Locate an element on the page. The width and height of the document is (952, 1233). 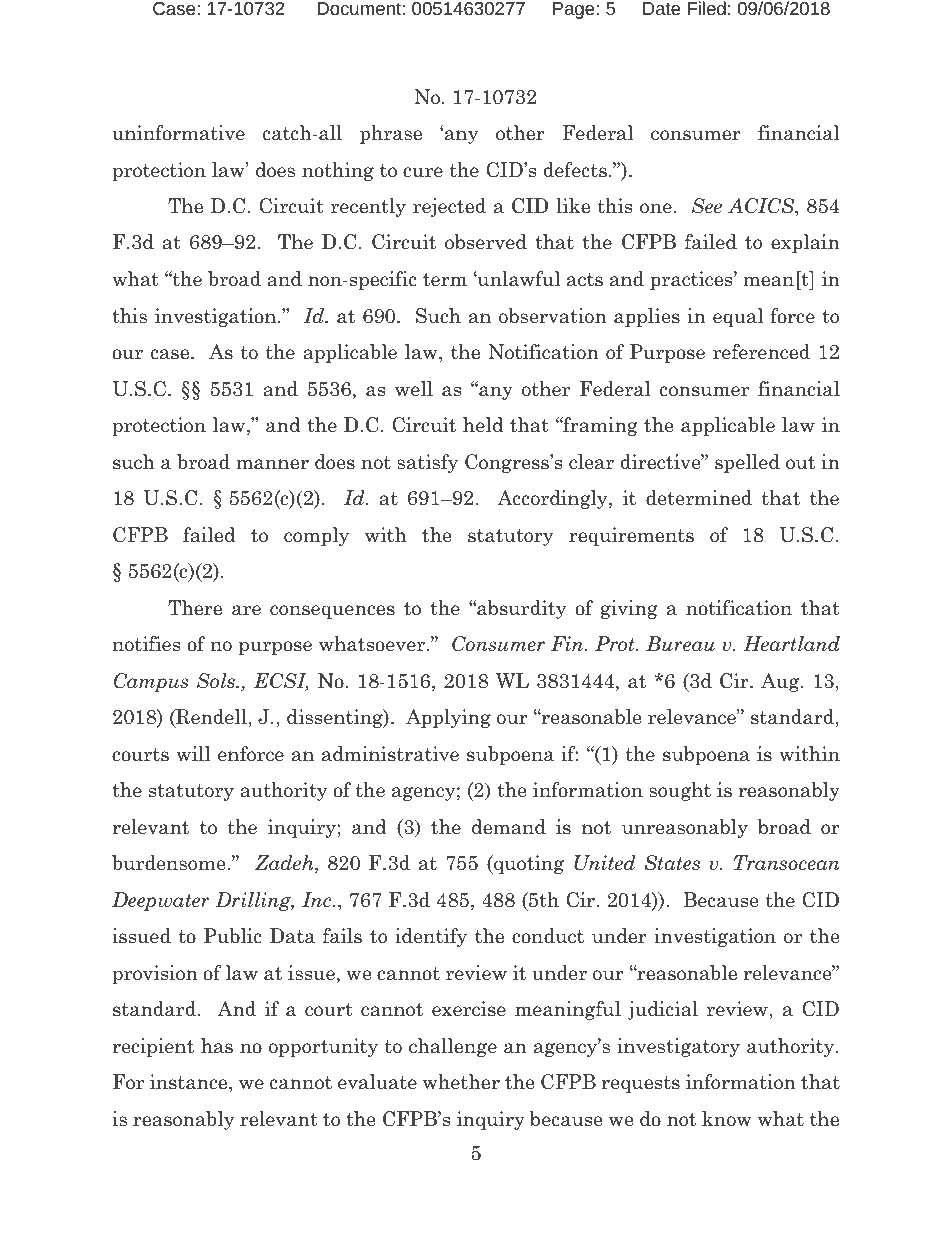
requirements is located at coordinates (631, 536).
